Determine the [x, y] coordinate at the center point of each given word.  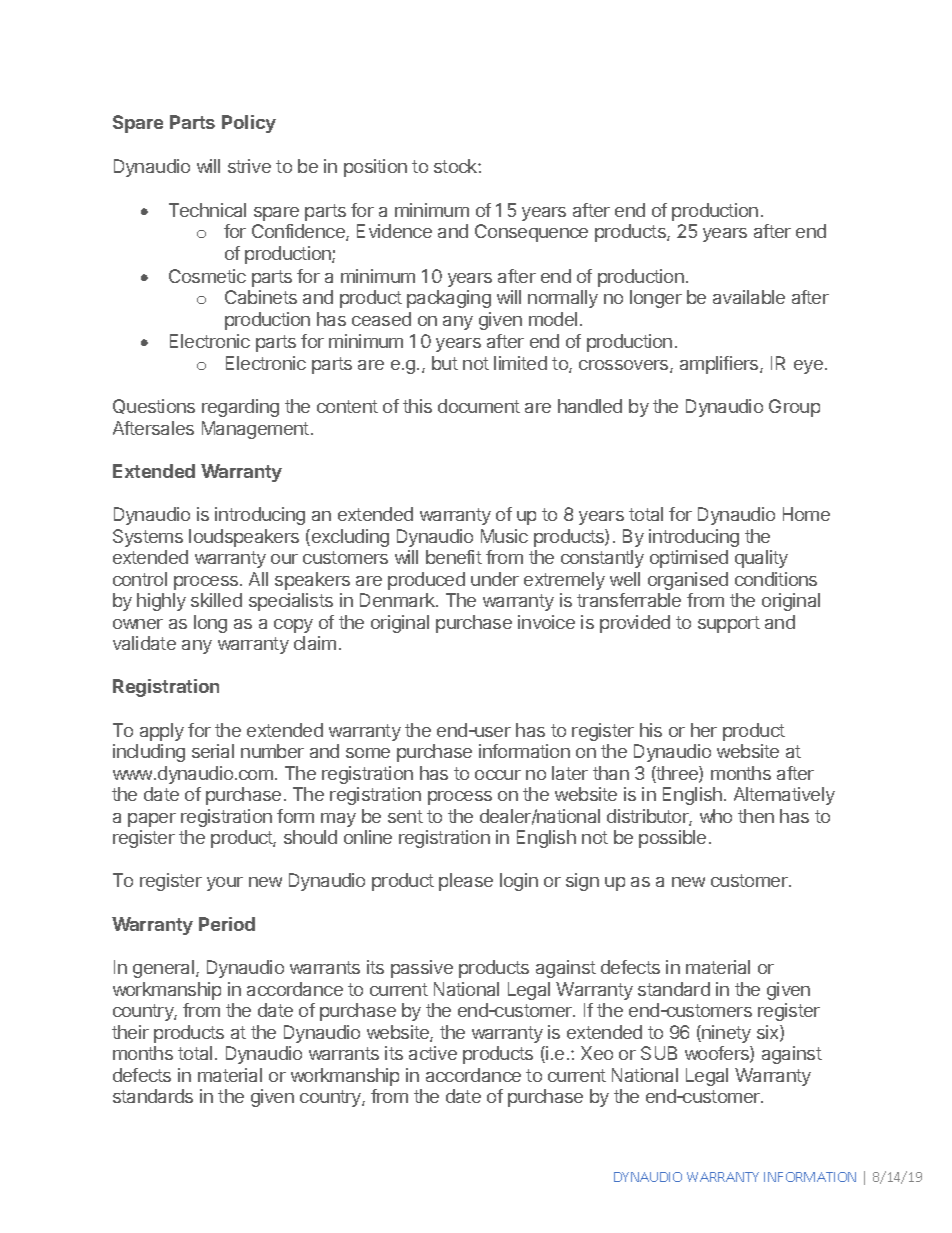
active [433, 1053]
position [375, 168]
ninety [725, 1034]
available [749, 297]
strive [249, 166]
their [130, 1032]
